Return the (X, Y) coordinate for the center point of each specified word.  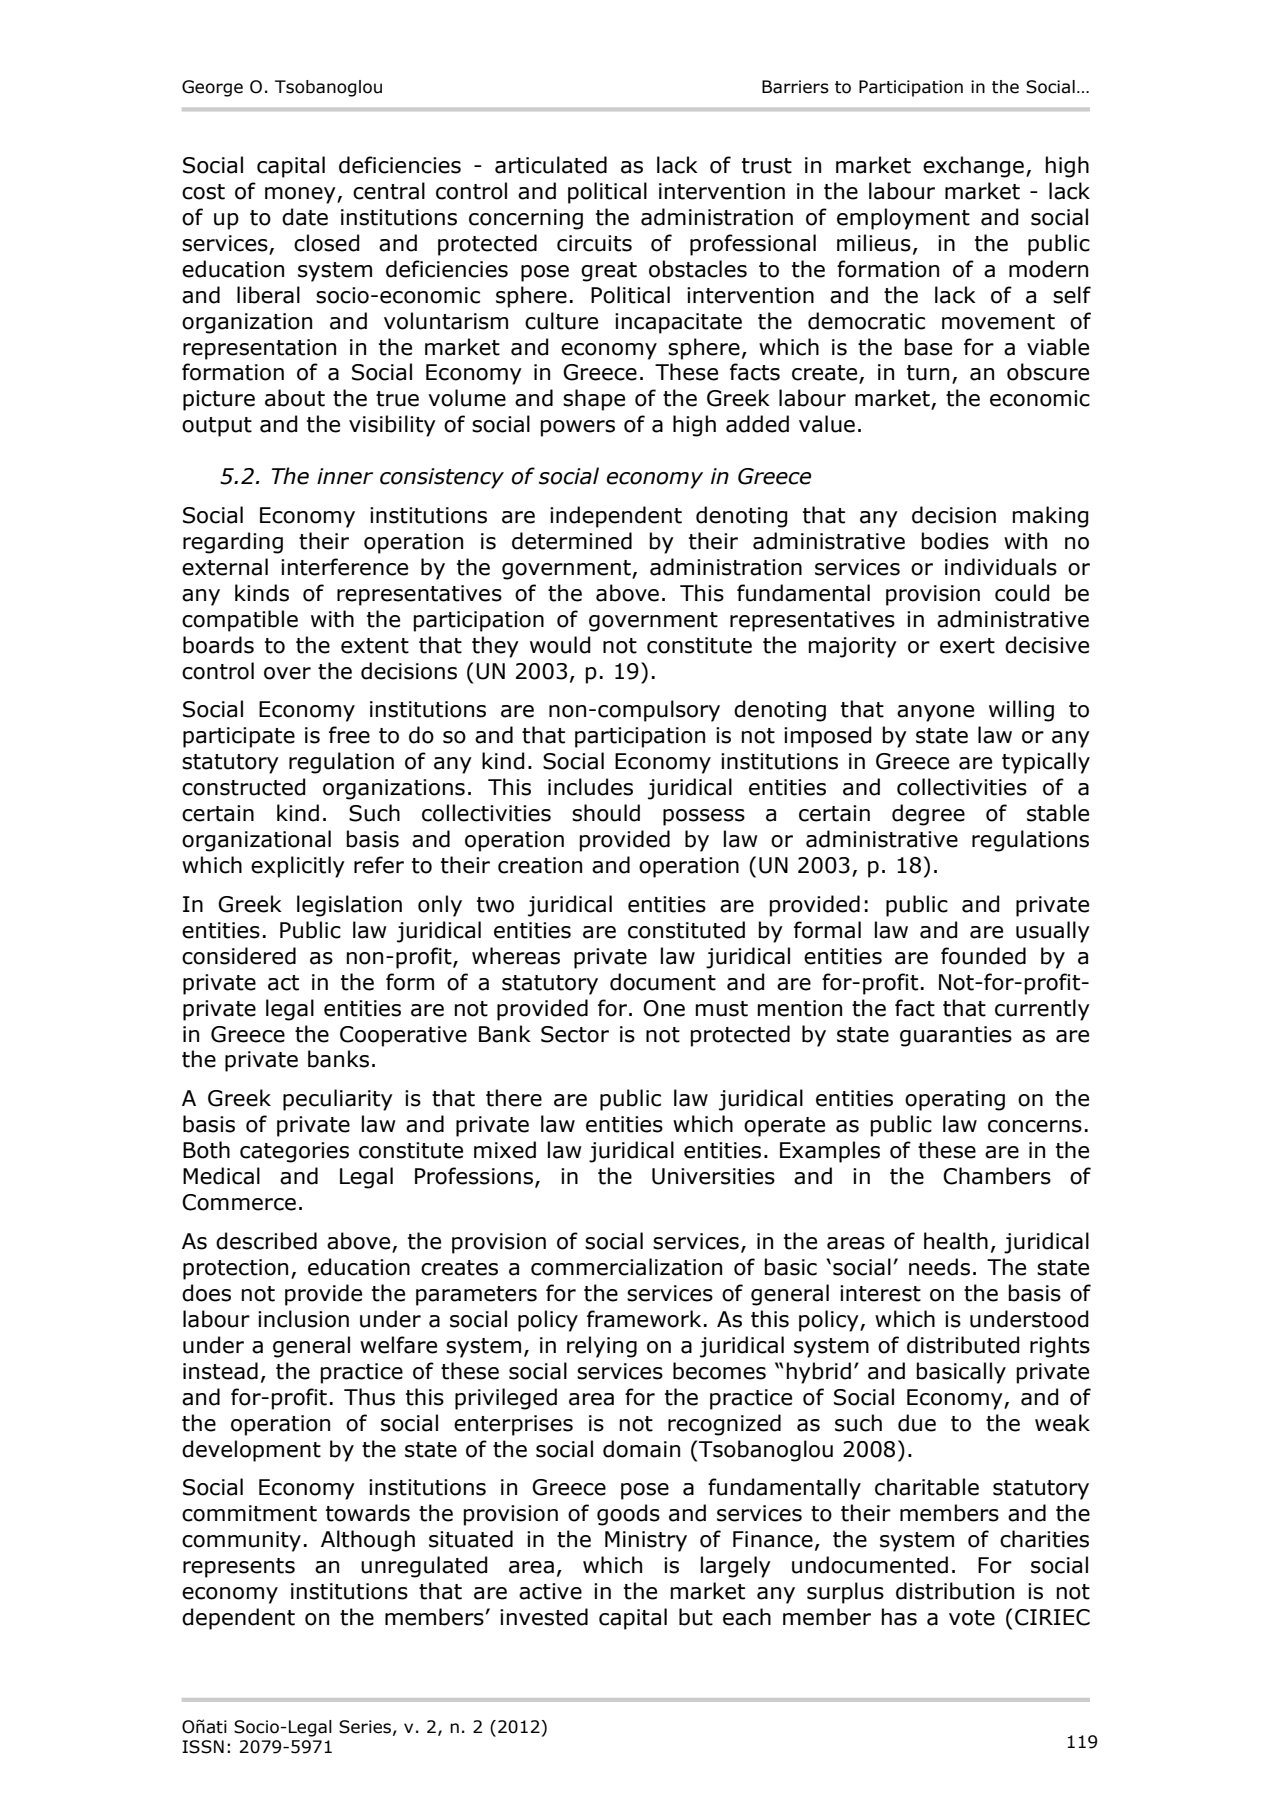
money (301, 195)
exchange (973, 167)
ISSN (203, 1747)
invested (544, 1617)
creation (540, 865)
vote (972, 1618)
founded (983, 956)
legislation (349, 906)
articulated (551, 165)
